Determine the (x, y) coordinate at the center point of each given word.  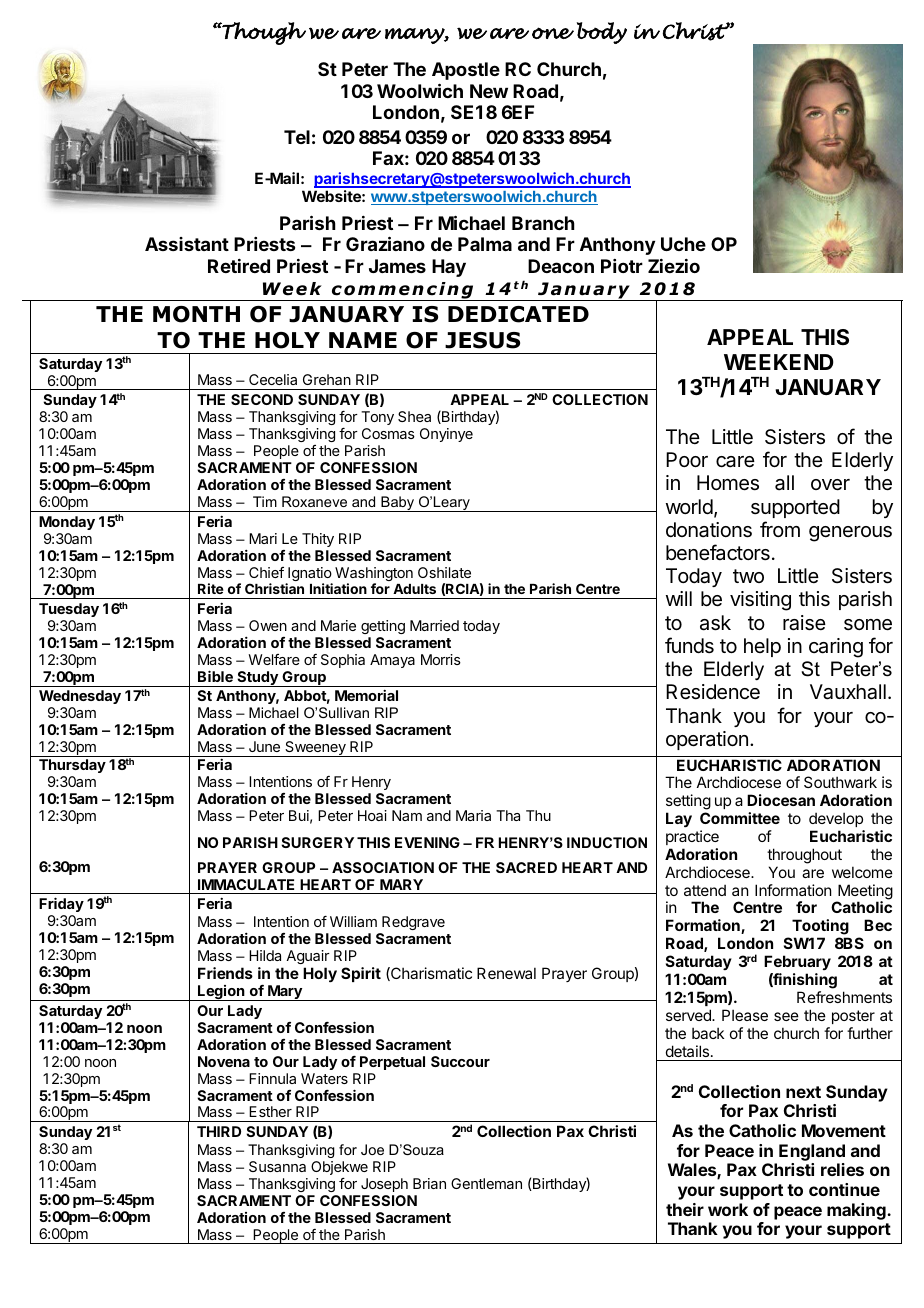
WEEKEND (779, 362)
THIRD (219, 1131)
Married (434, 625)
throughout (804, 856)
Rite (211, 588)
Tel (297, 137)
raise (804, 623)
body (602, 33)
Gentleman (486, 1183)
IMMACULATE (246, 884)
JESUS (482, 340)
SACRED (526, 867)
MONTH (196, 314)
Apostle (466, 71)
